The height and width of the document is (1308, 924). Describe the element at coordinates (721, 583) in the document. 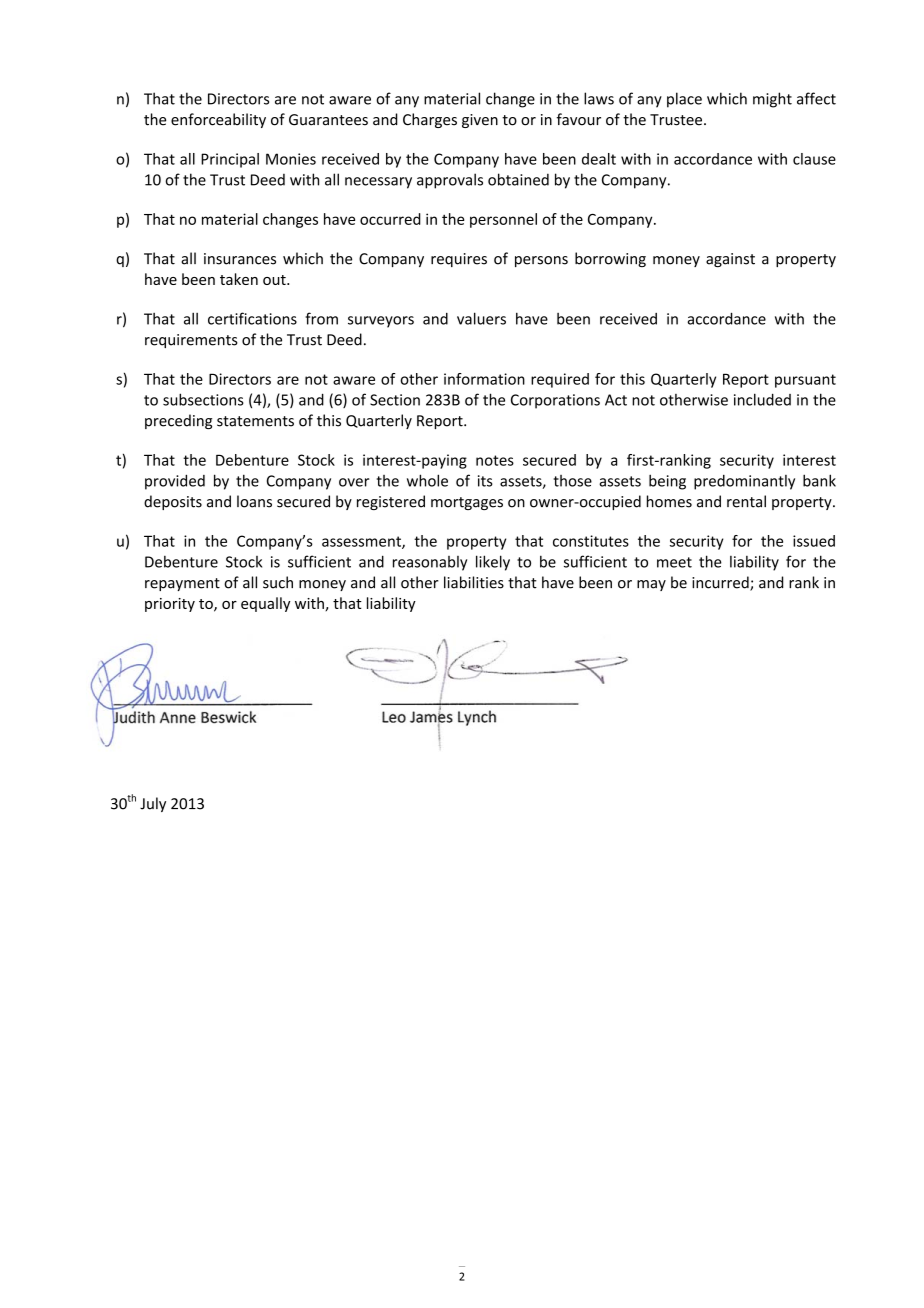

I see `incurred` at that location.
